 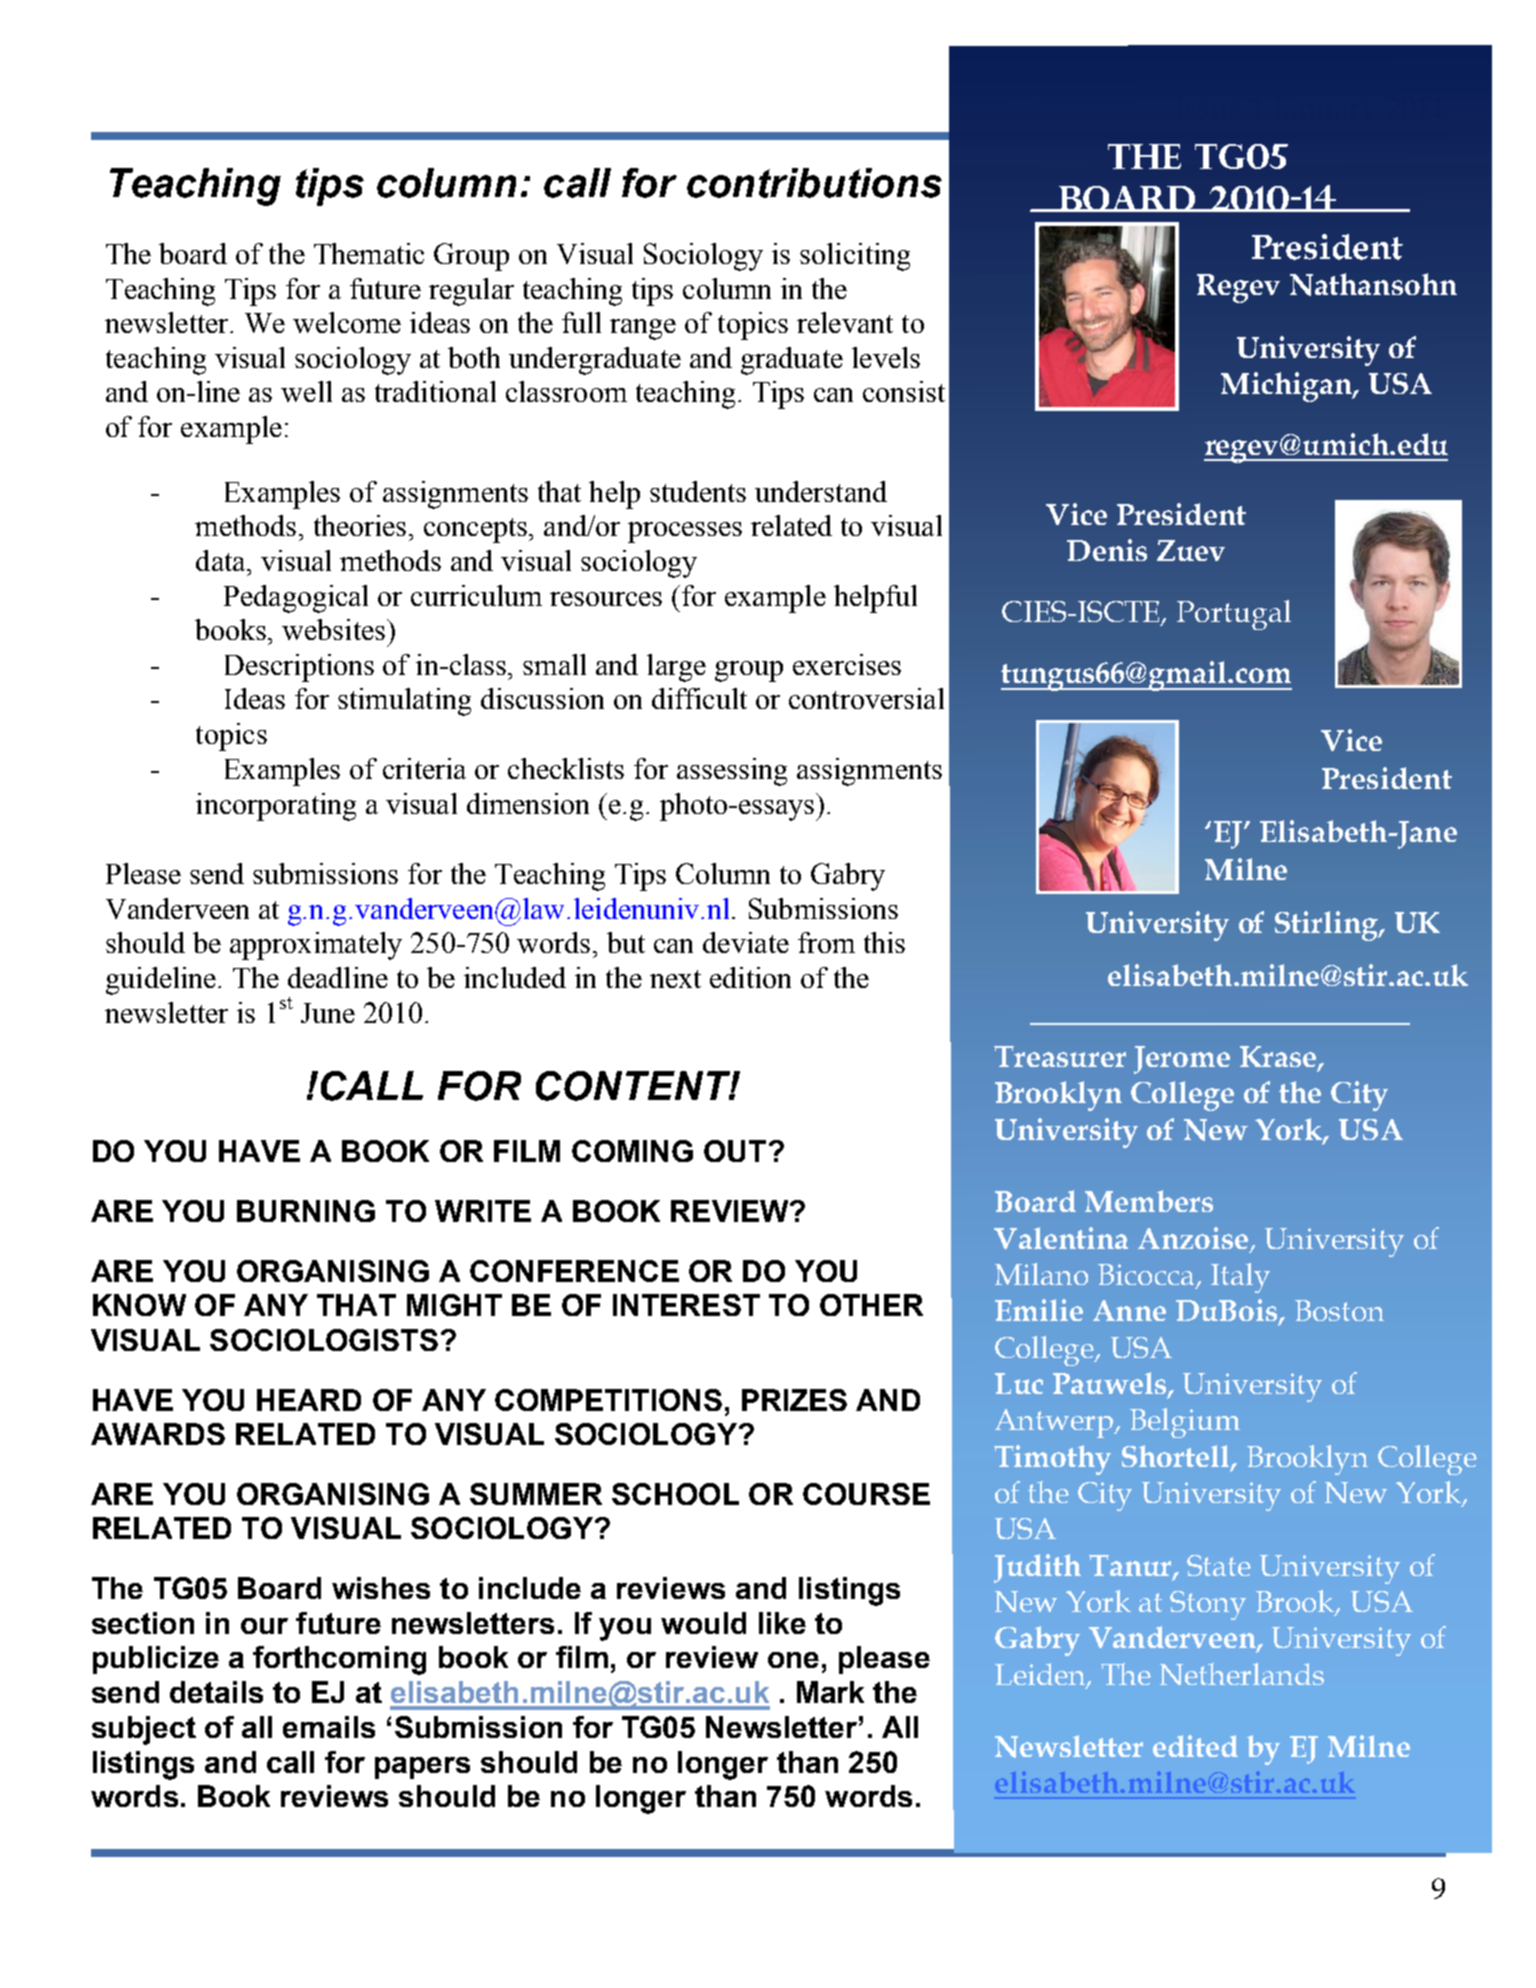 I want to click on edition, so click(x=750, y=977).
